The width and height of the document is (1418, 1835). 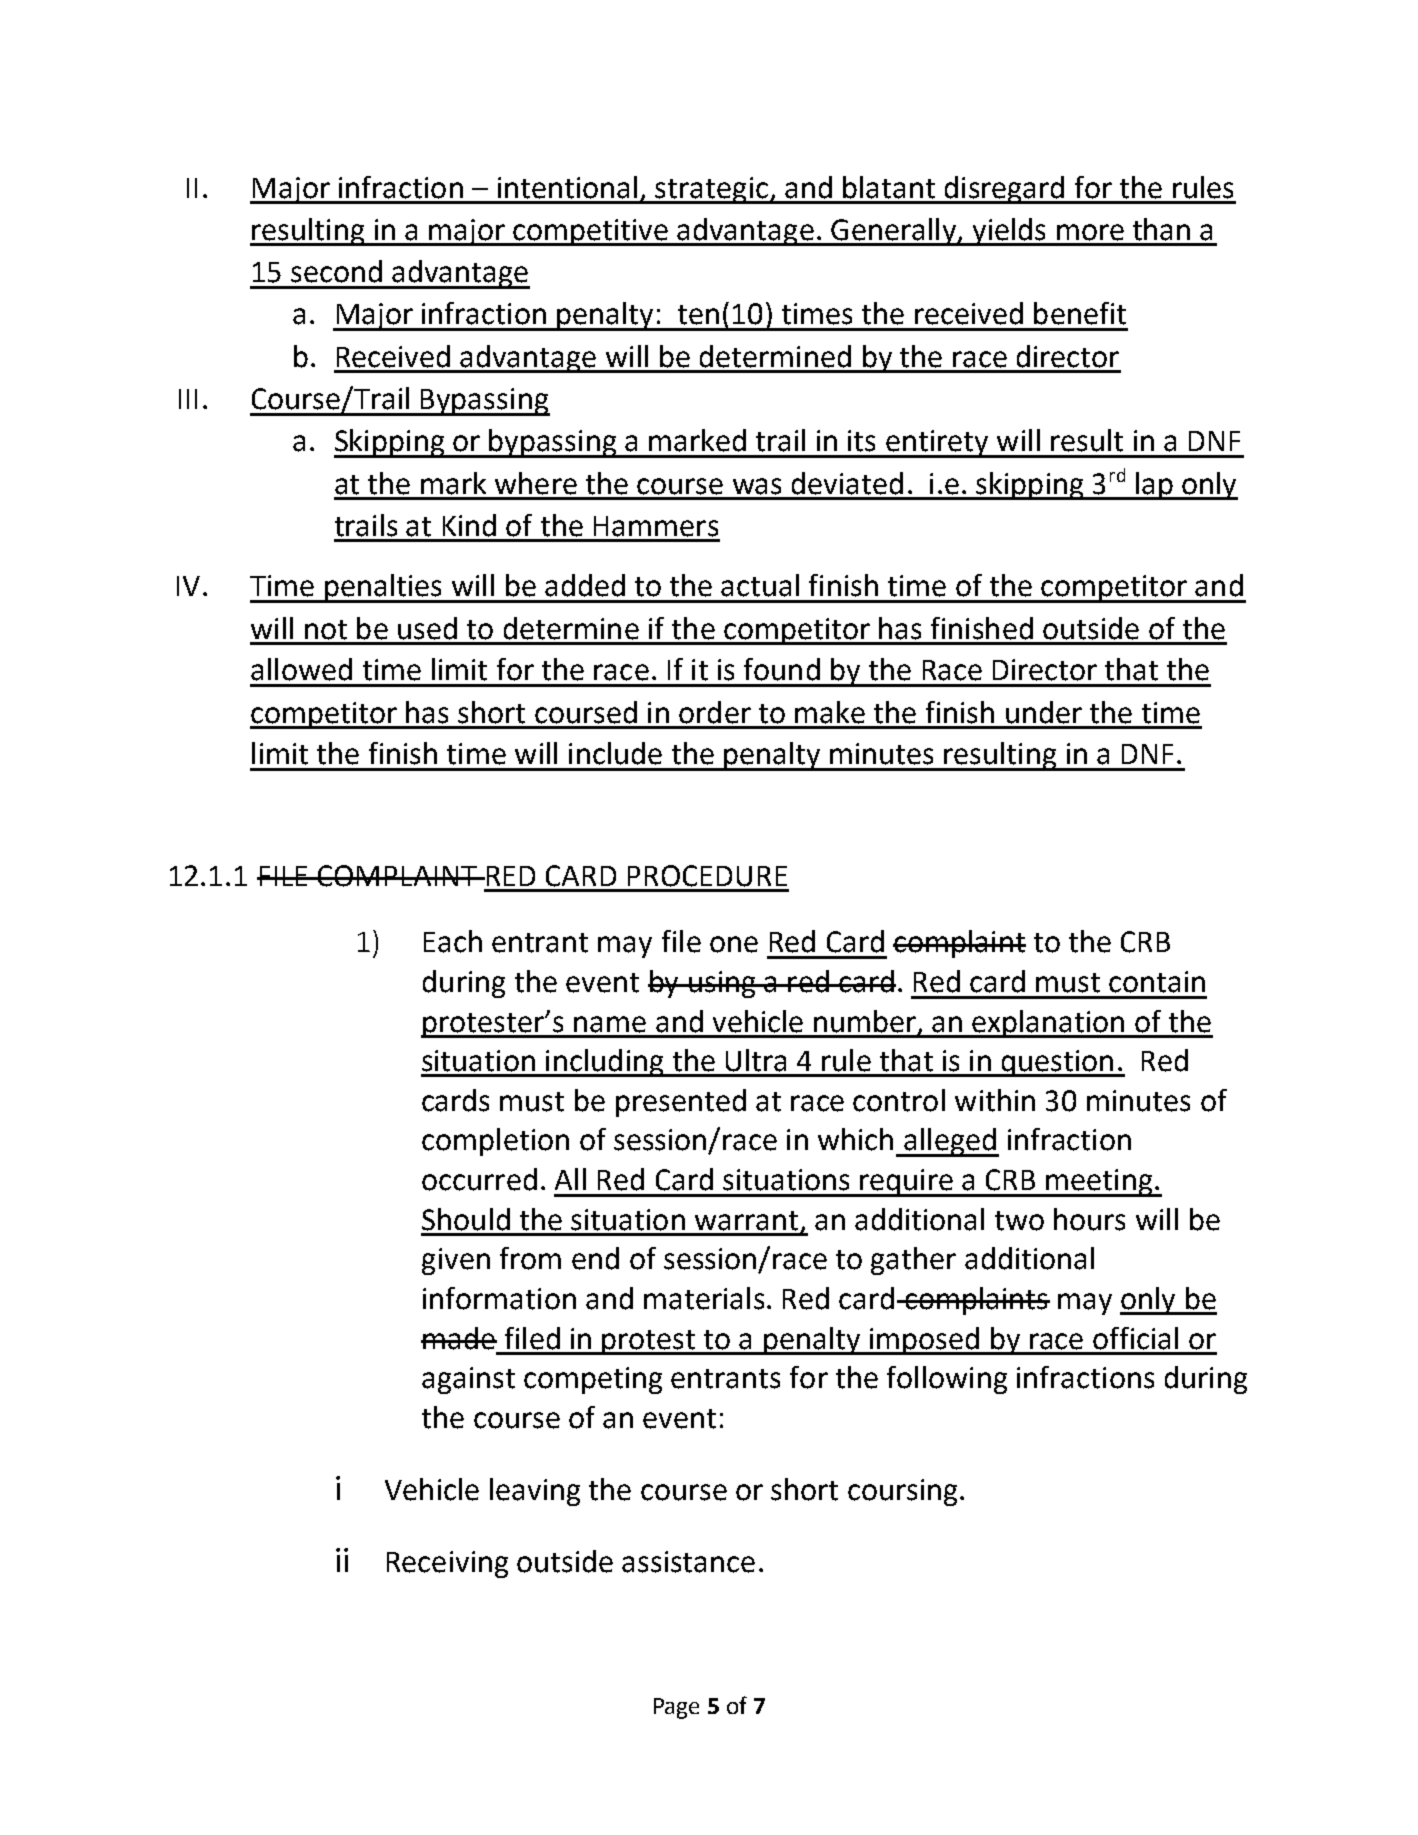 I want to click on Receiving, so click(x=447, y=1564).
